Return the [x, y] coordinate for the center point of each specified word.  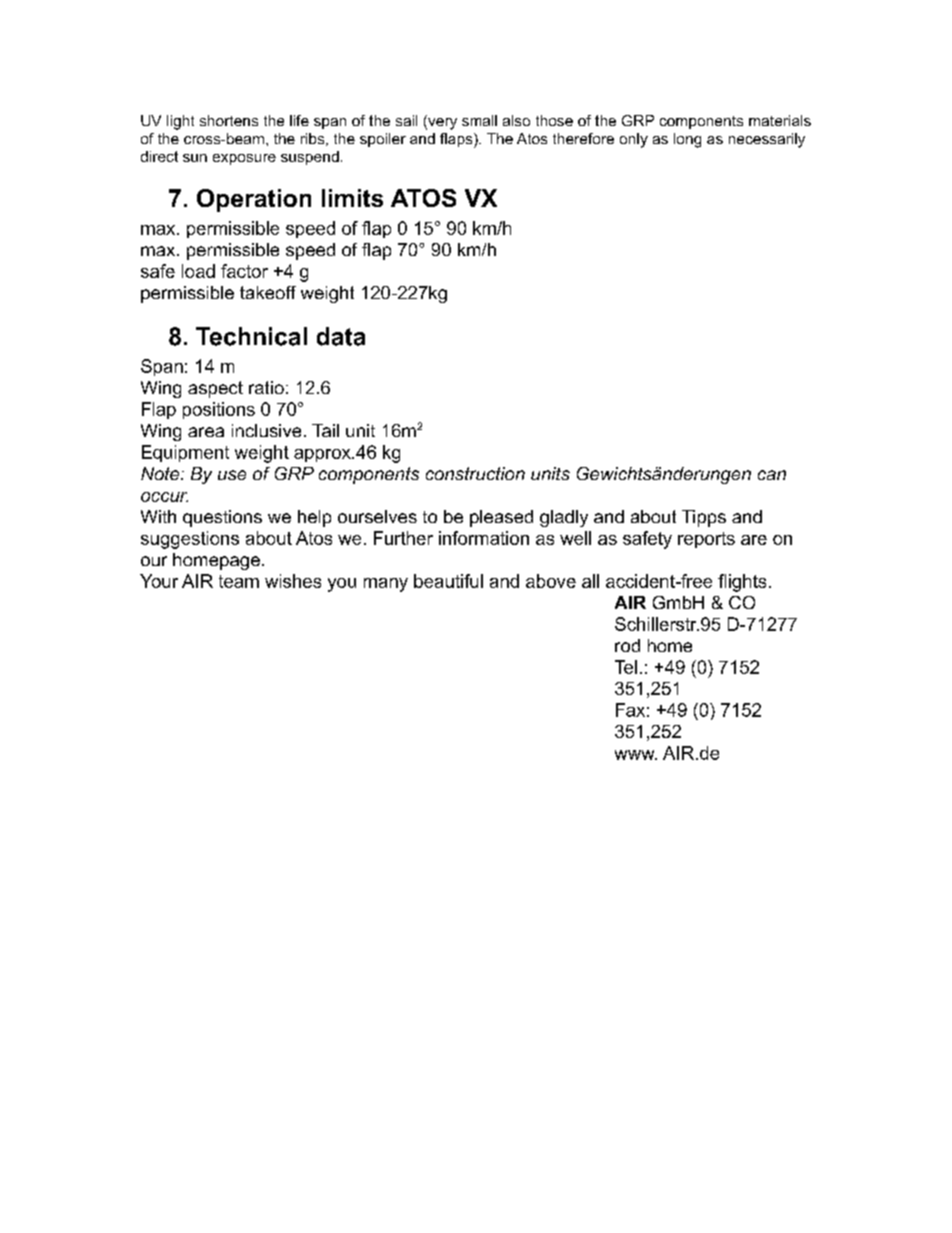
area [206, 432]
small [479, 120]
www [636, 755]
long [687, 140]
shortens [229, 120]
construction [475, 473]
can [772, 475]
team [239, 581]
